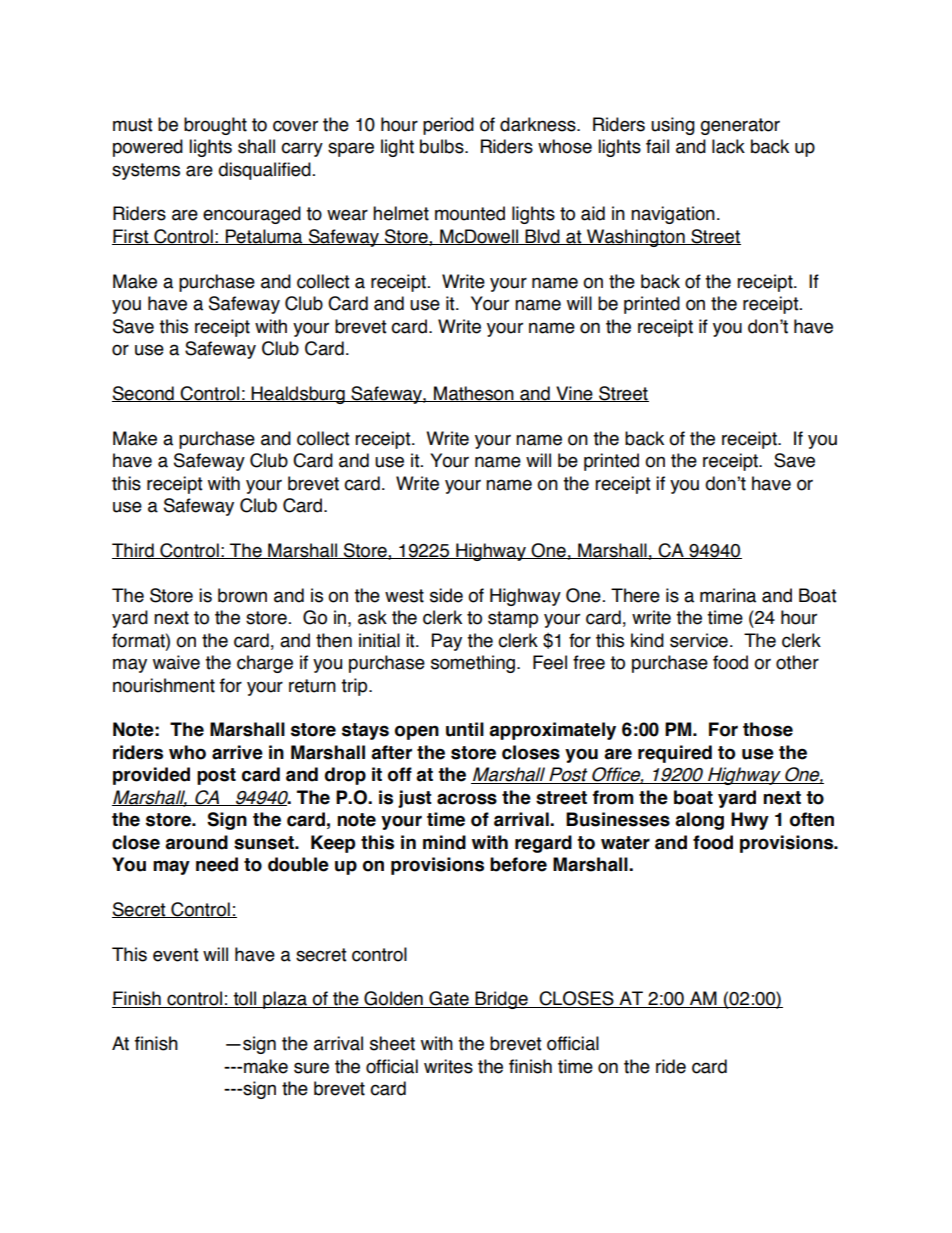 The width and height of the screenshot is (952, 1233). I want to click on side, so click(446, 595).
